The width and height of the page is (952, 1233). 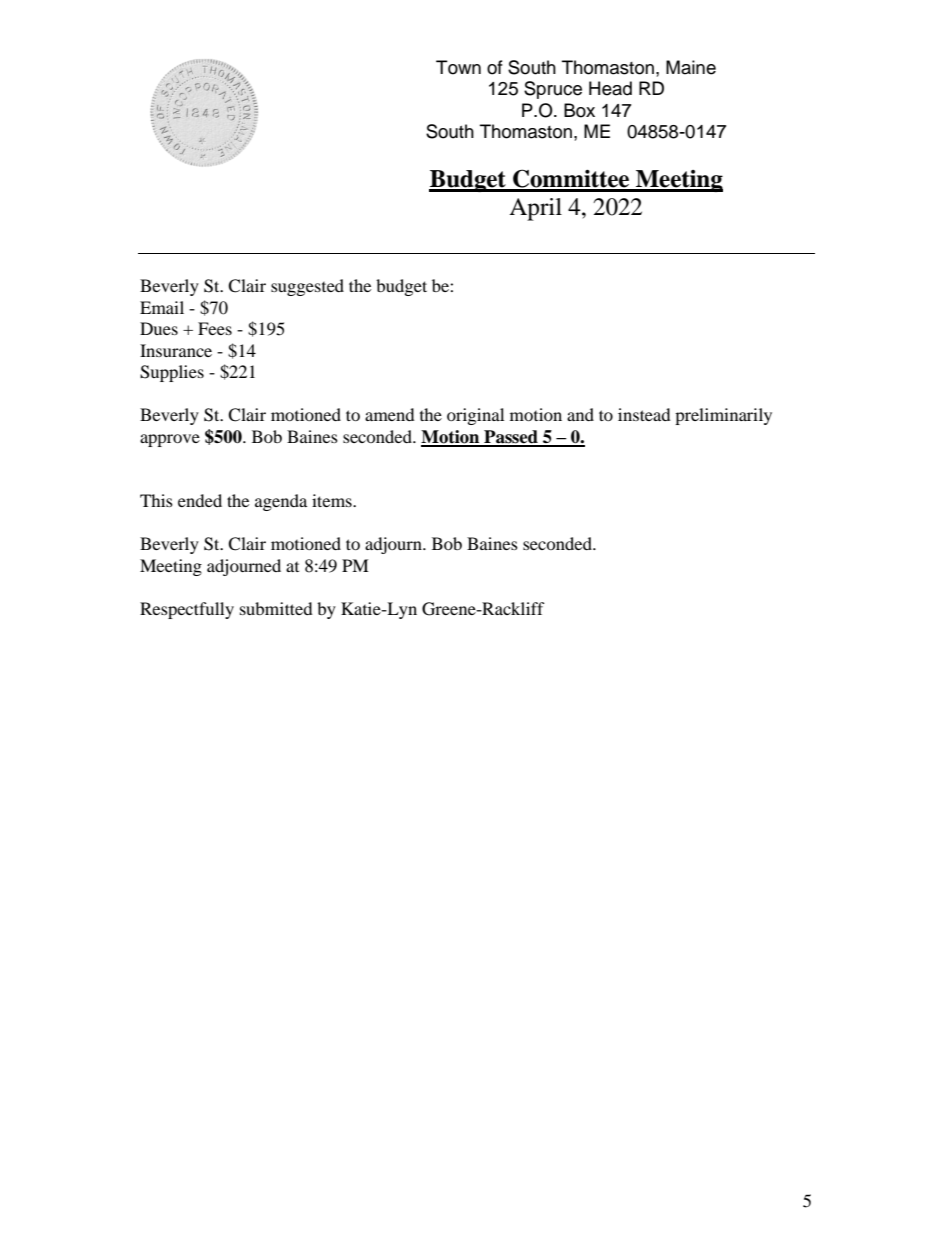 What do you see at coordinates (390, 414) in the page?
I see `amend` at bounding box center [390, 414].
